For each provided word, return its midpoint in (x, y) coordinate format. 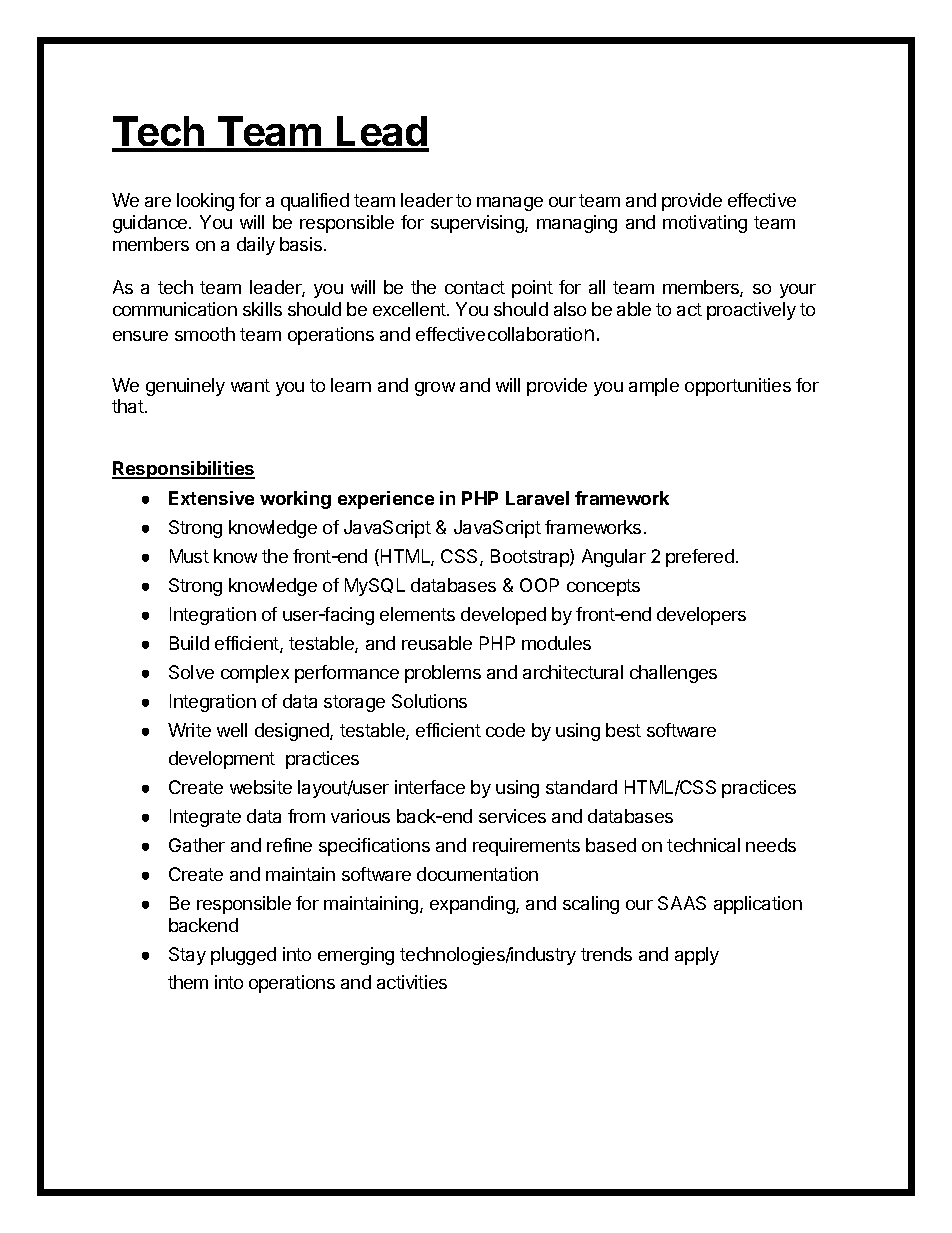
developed (503, 616)
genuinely (185, 387)
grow (435, 389)
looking (205, 202)
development (222, 760)
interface (430, 787)
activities (412, 982)
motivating (705, 224)
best (623, 730)
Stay (187, 956)
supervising (478, 224)
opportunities (738, 387)
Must (189, 556)
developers (701, 616)
